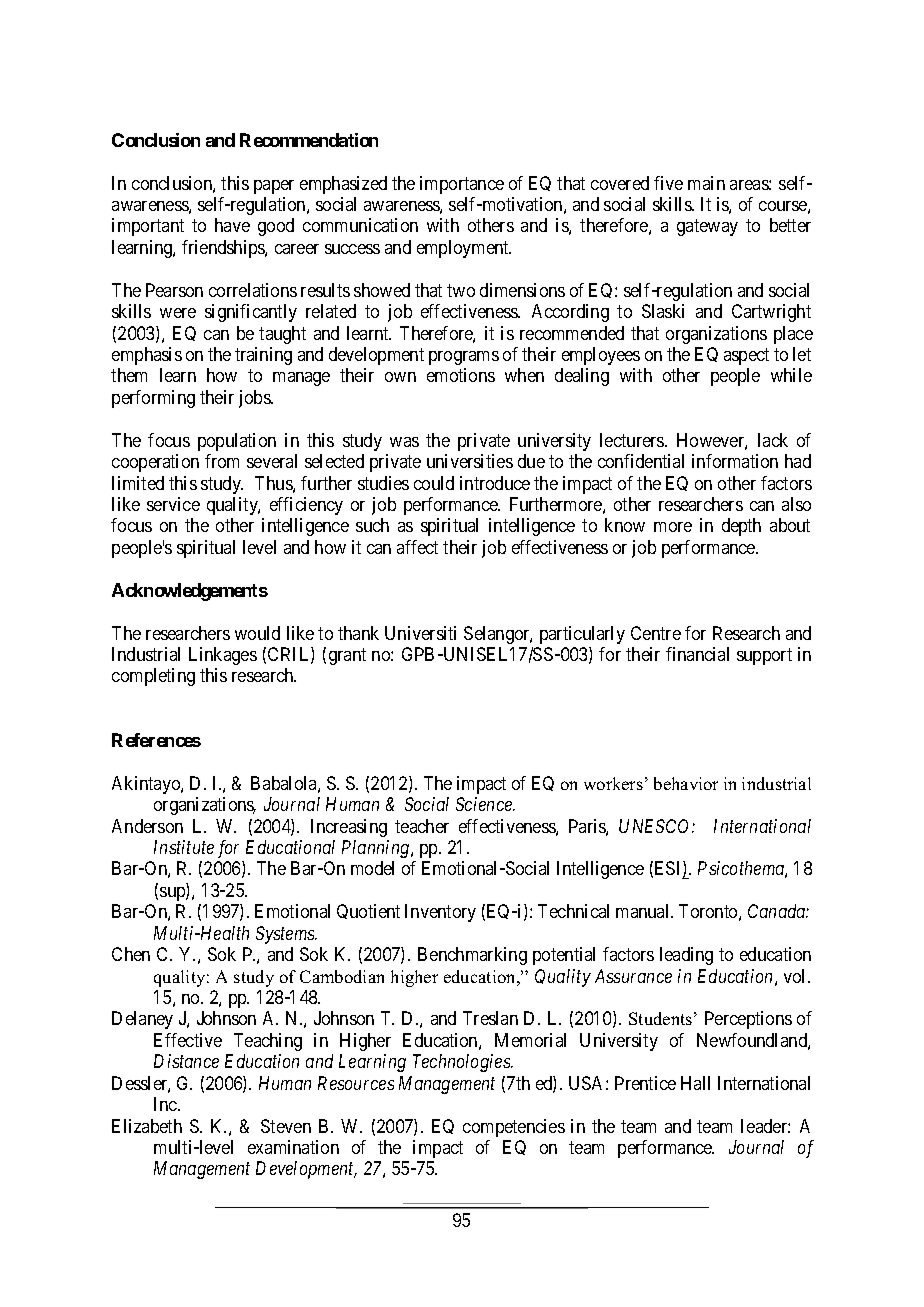 This screenshot has height=1307, width=924. What do you see at coordinates (773, 440) in the screenshot?
I see `lack` at bounding box center [773, 440].
